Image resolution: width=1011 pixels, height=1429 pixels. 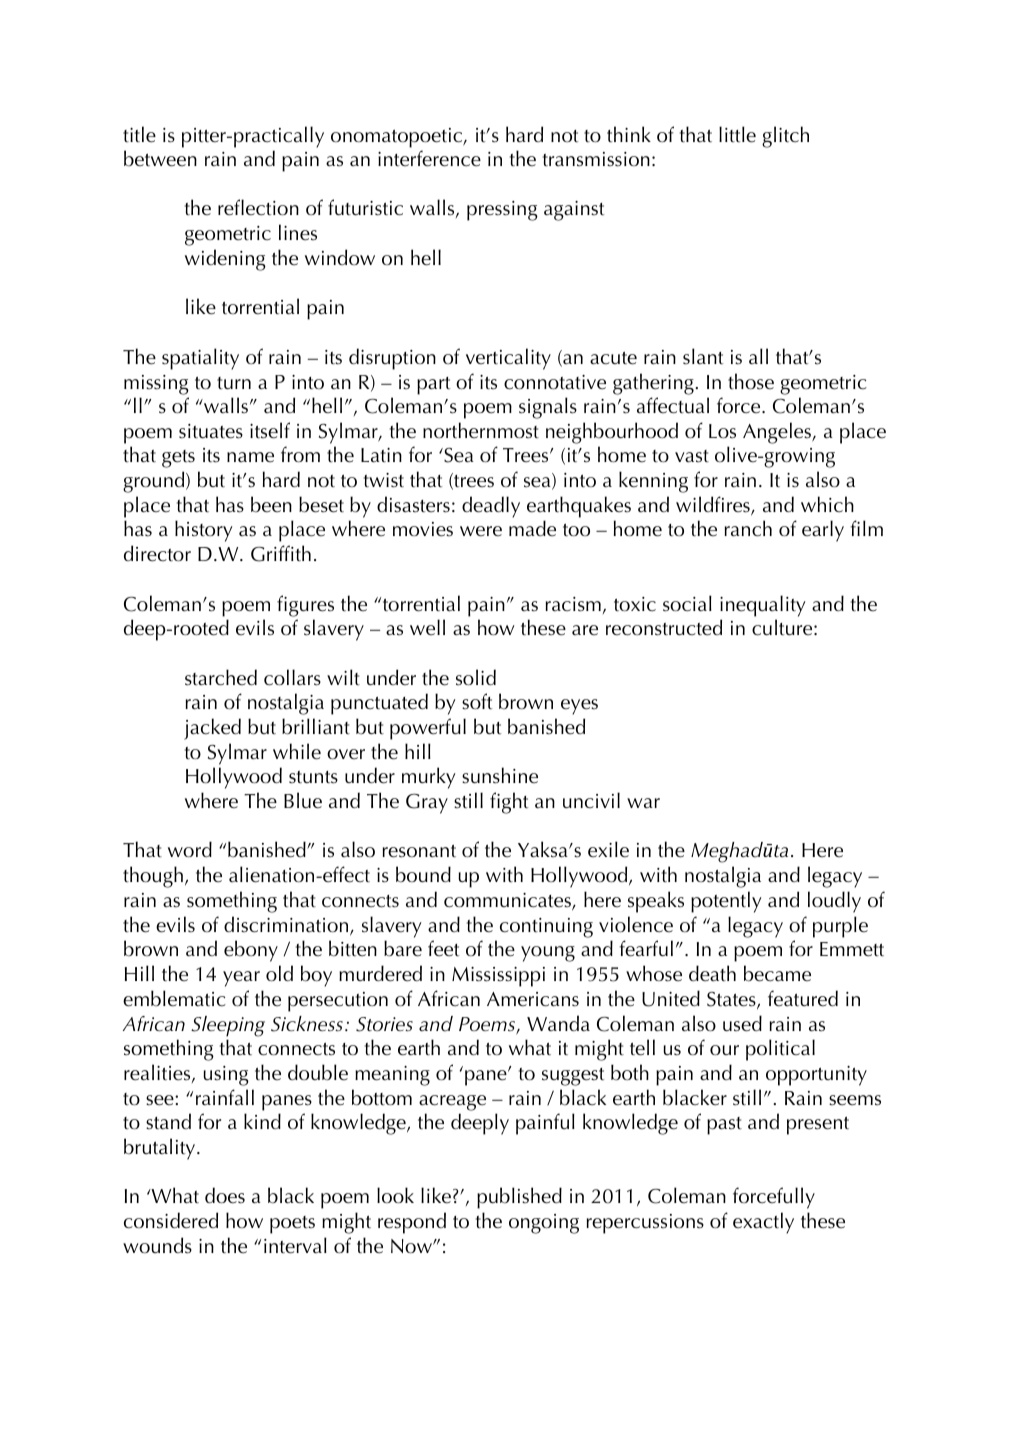 I want to click on reflection, so click(x=258, y=207).
